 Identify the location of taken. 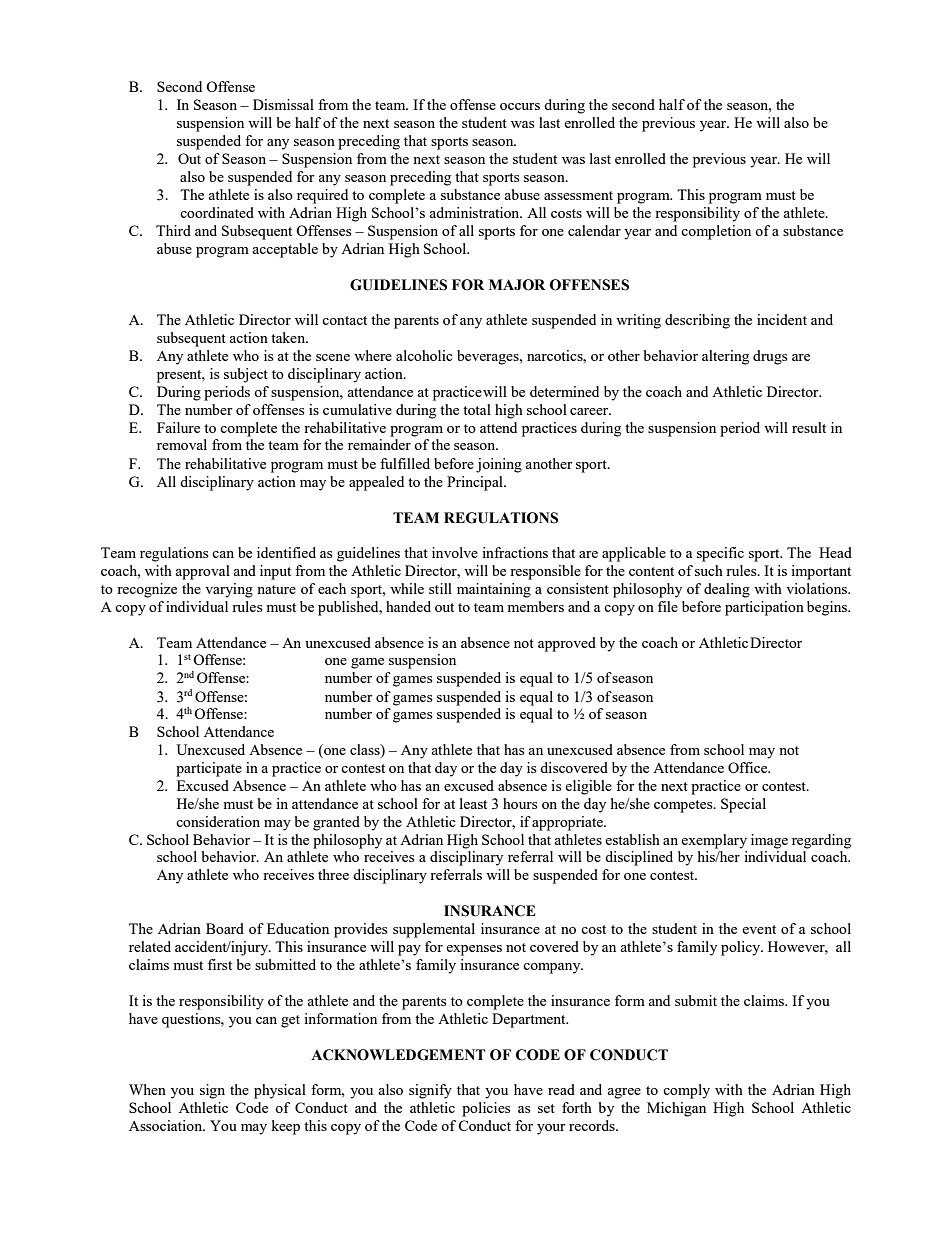
(289, 337).
